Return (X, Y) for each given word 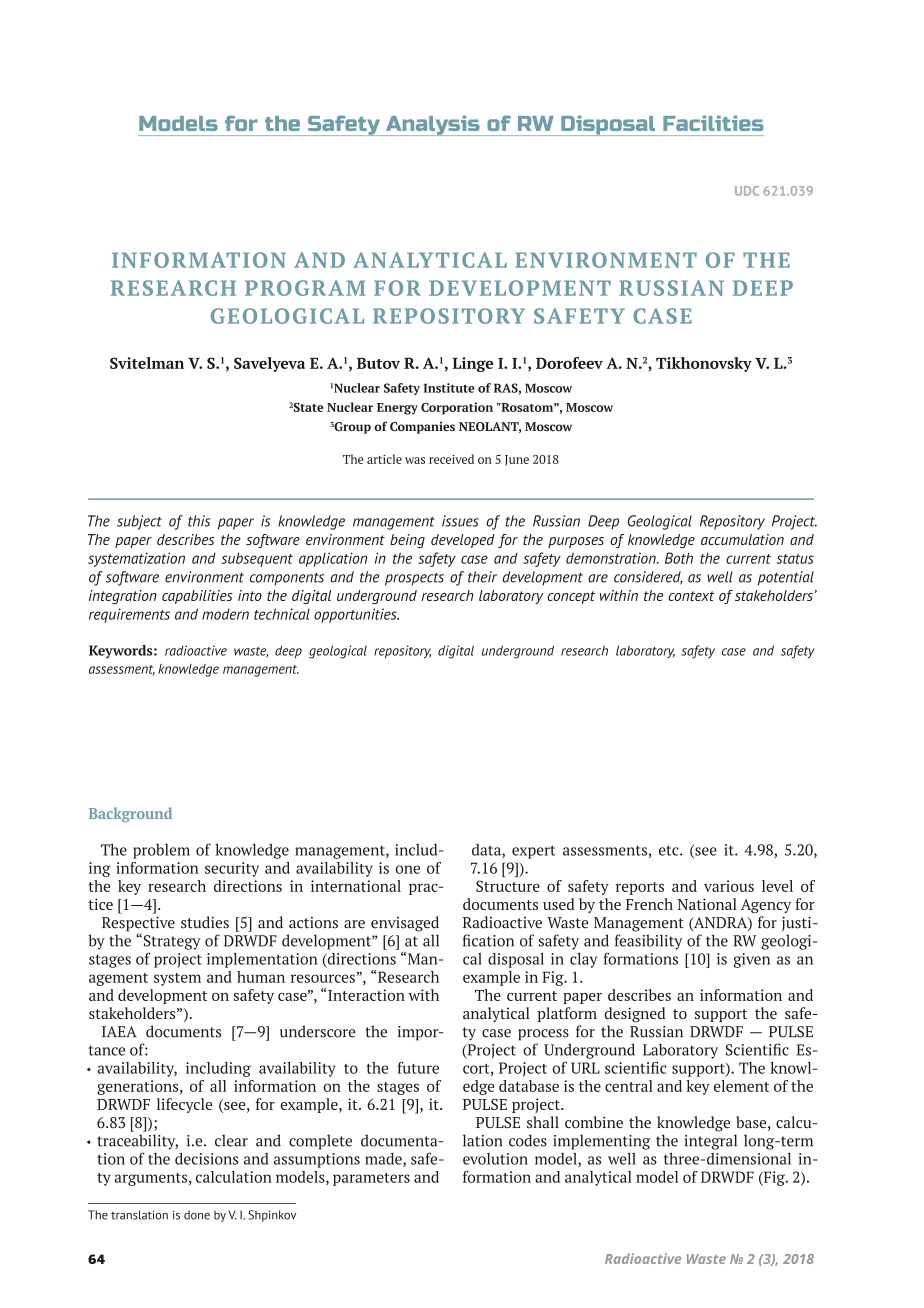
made (384, 1159)
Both (679, 558)
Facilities (713, 123)
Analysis (432, 125)
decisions (207, 1158)
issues (460, 521)
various (729, 886)
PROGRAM (305, 288)
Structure (508, 886)
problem (161, 851)
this (199, 521)
